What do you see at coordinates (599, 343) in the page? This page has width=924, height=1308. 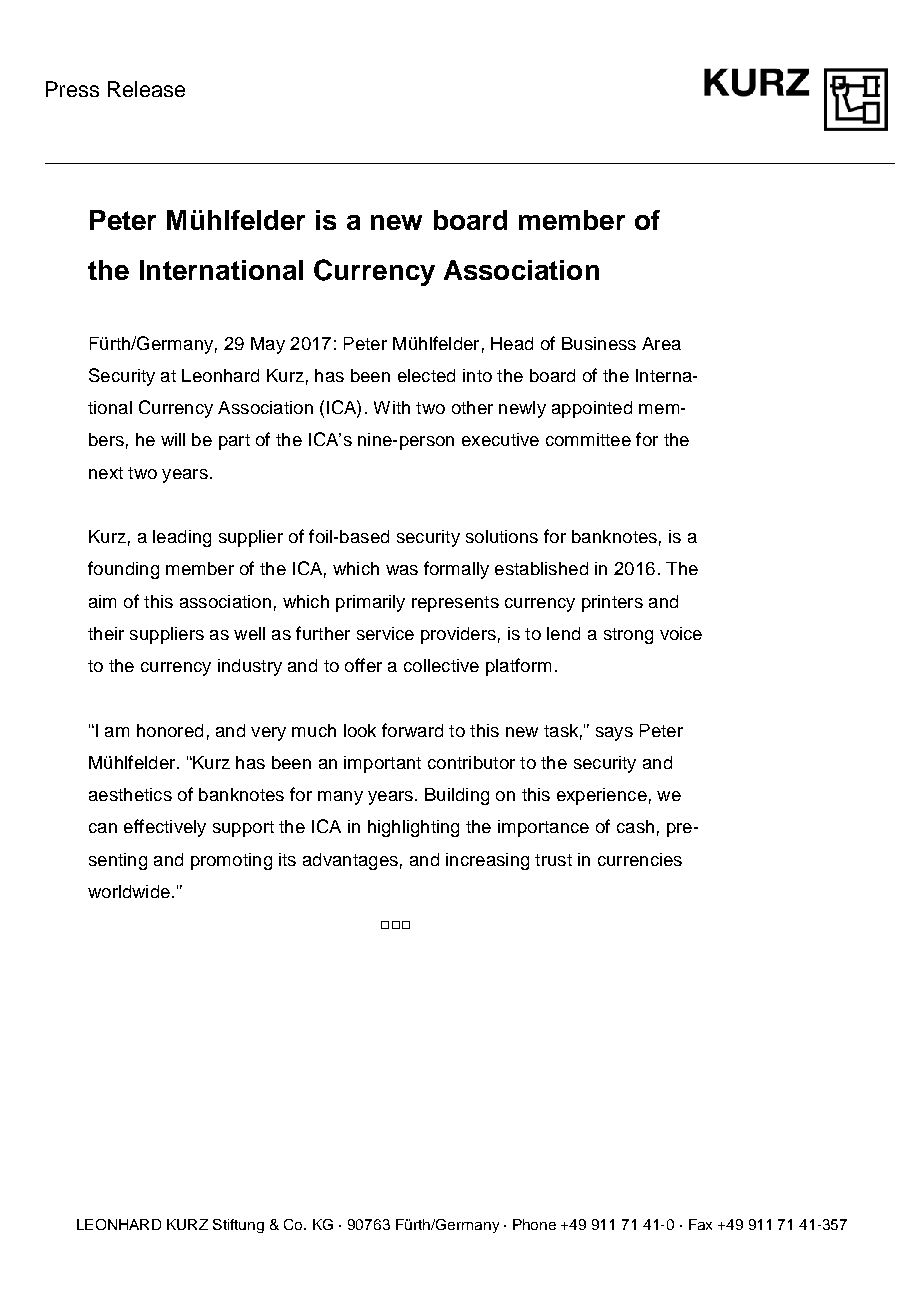 I see `Business` at bounding box center [599, 343].
